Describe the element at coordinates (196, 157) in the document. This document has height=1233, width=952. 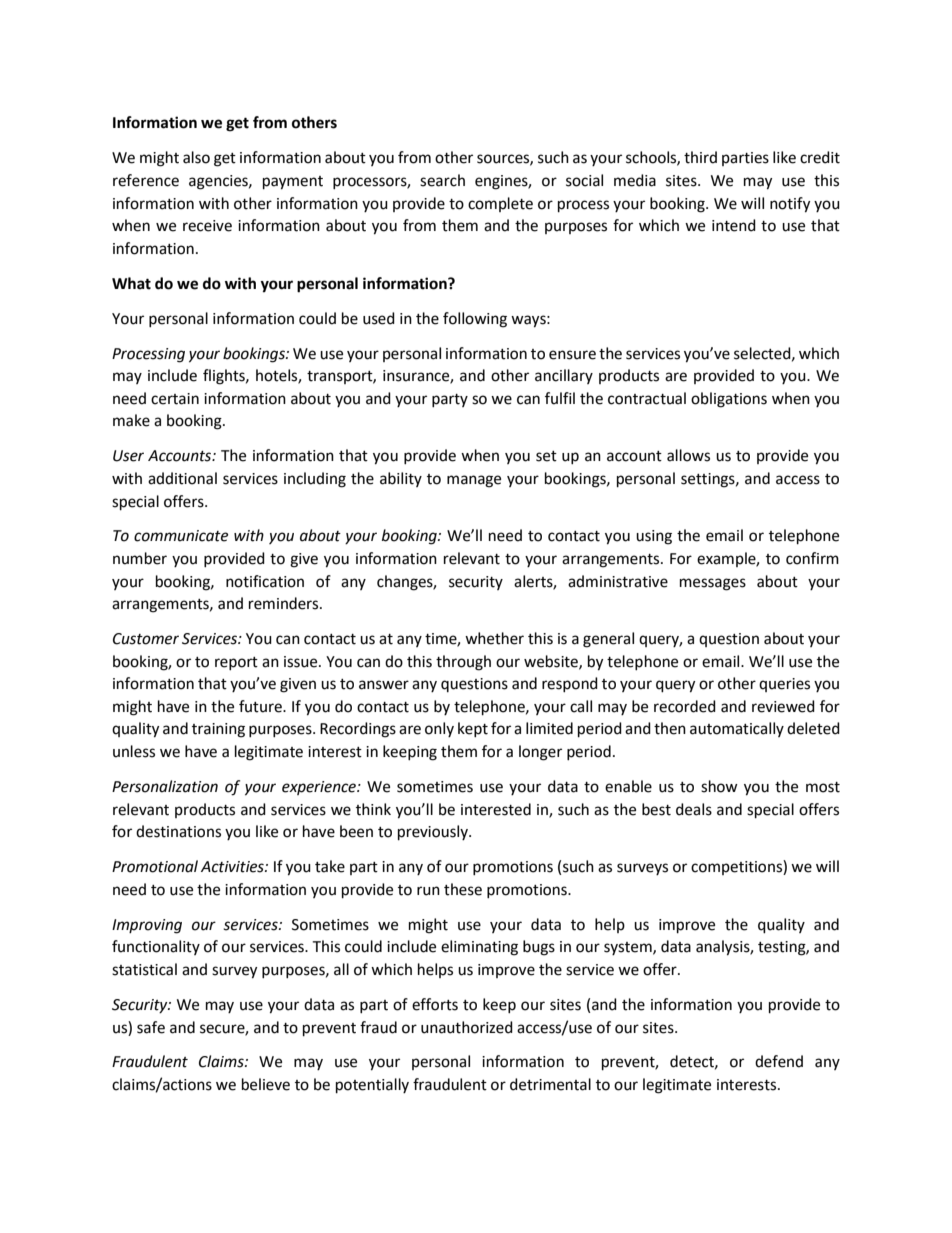
I see `also` at that location.
